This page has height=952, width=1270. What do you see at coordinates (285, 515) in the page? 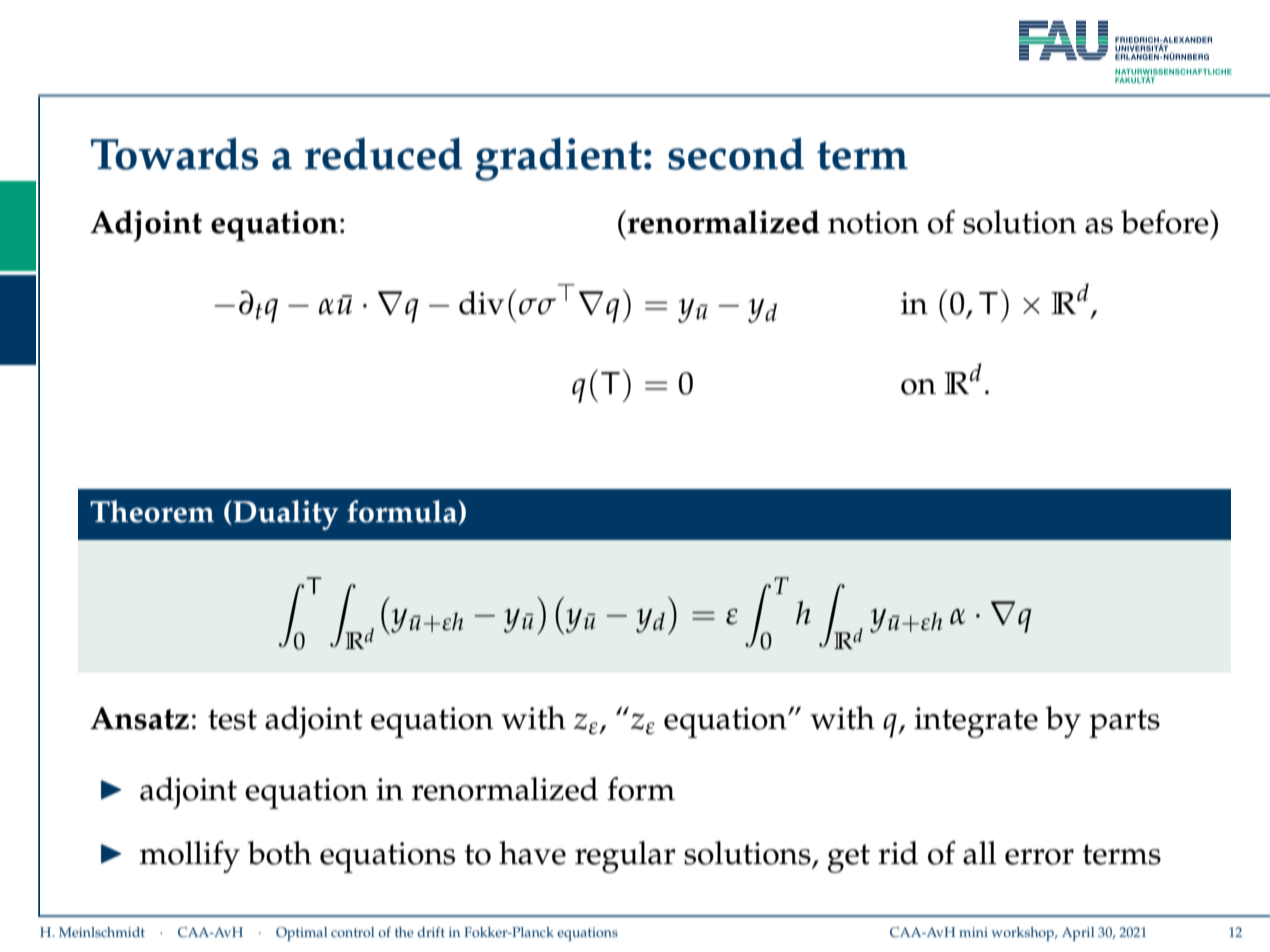
I see `Duality` at bounding box center [285, 515].
